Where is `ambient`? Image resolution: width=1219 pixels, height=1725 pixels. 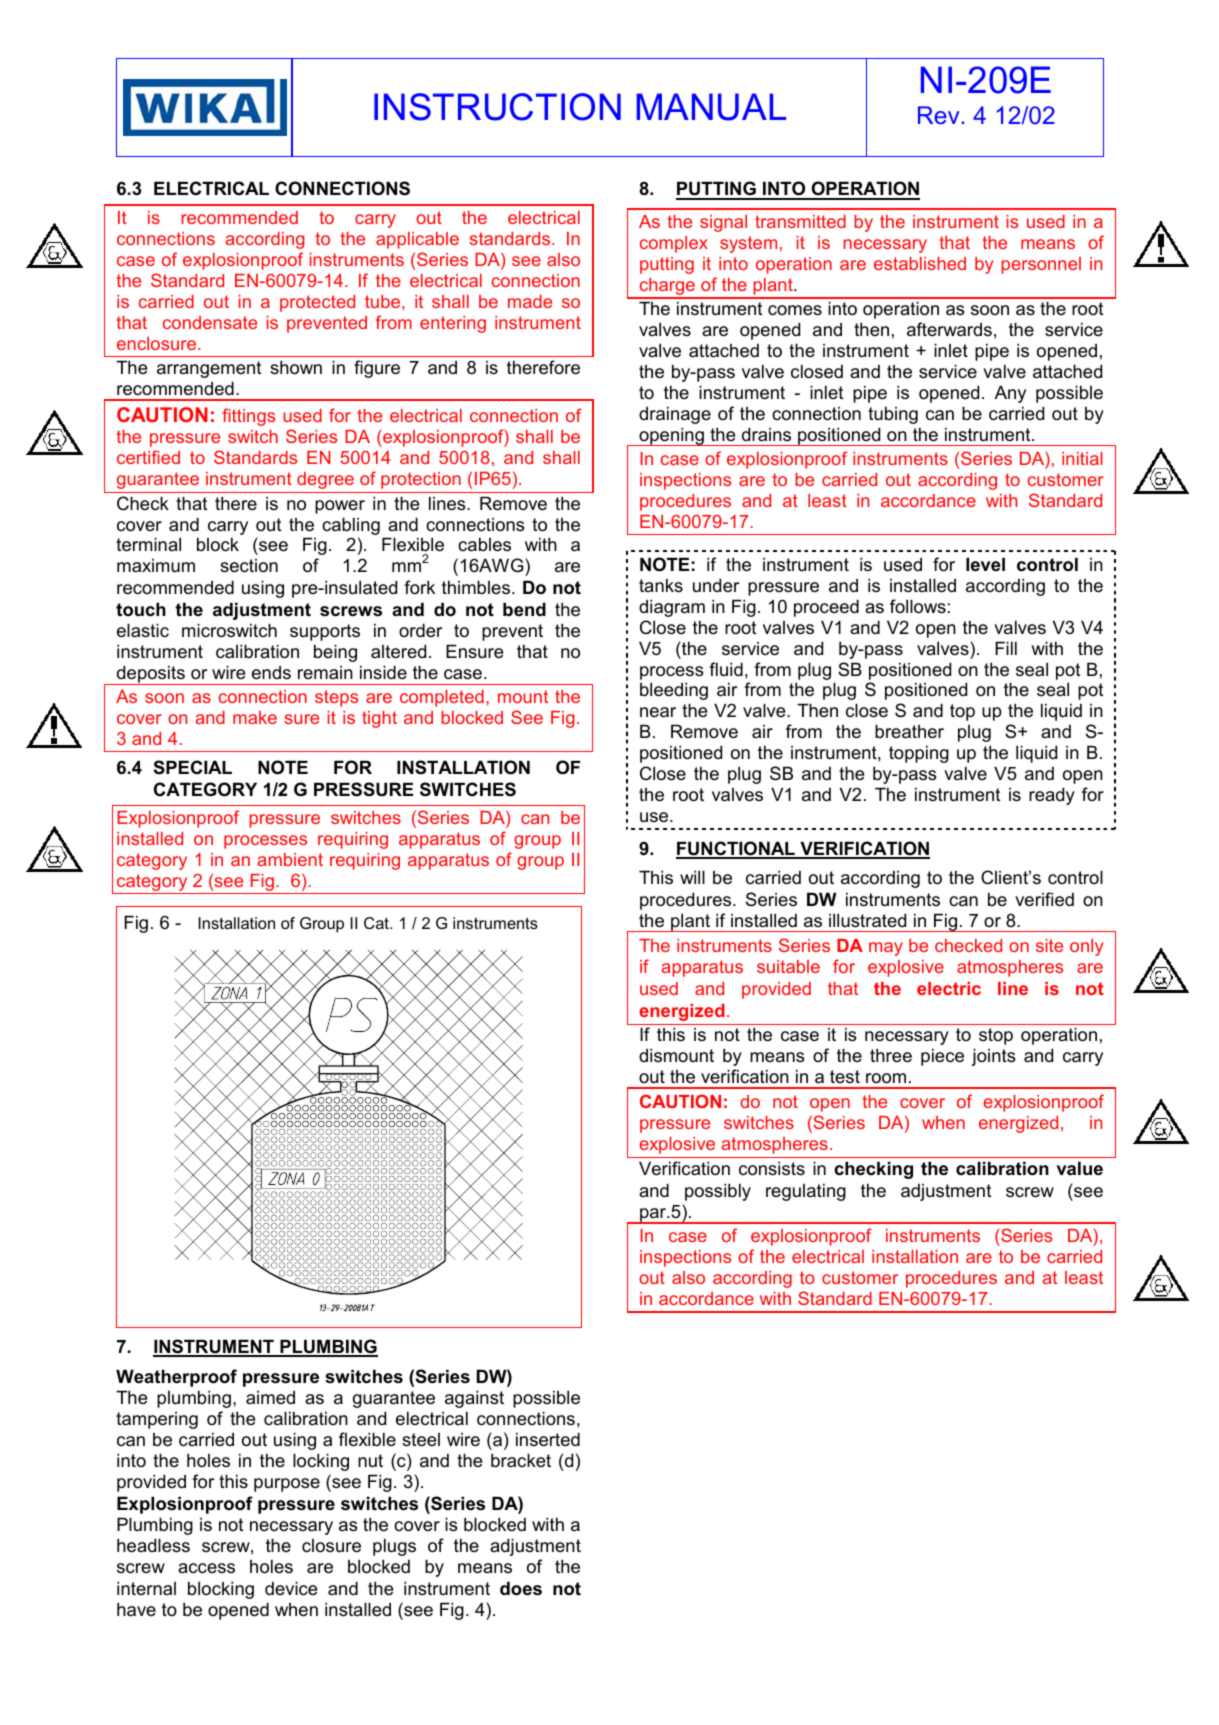
ambient is located at coordinates (290, 859).
